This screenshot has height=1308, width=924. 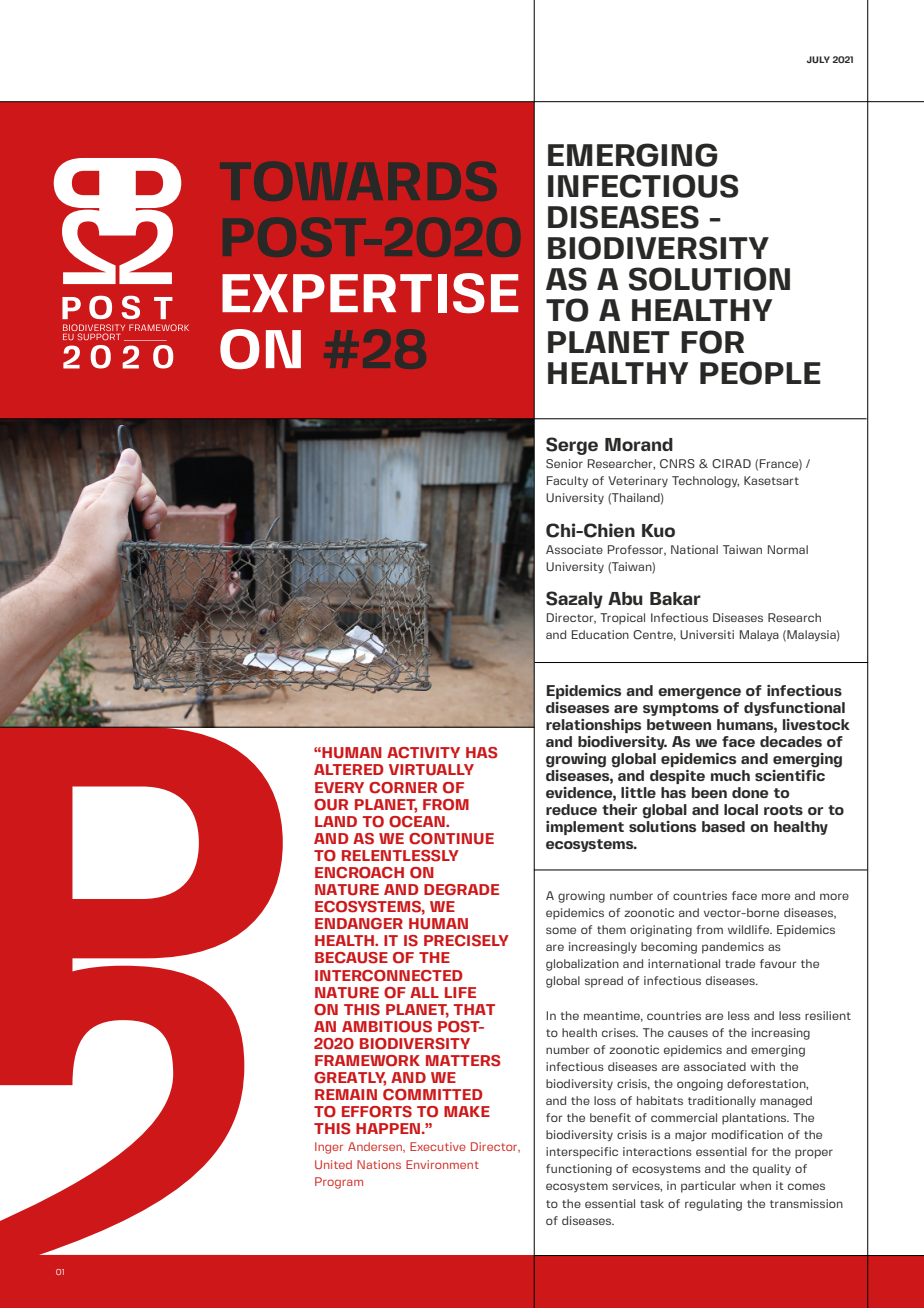 I want to click on EXPERTISE, so click(x=370, y=293).
